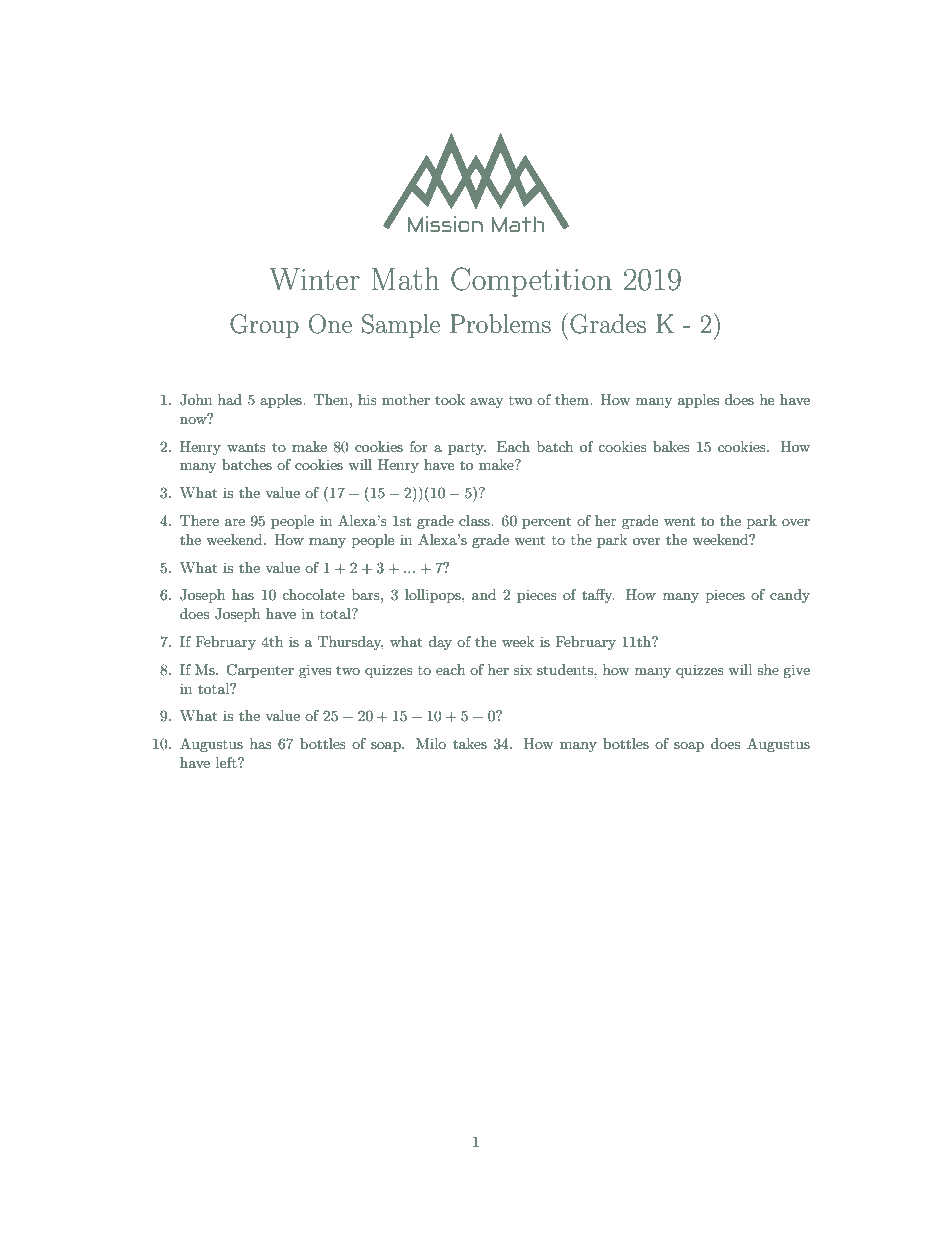  I want to click on are, so click(235, 522).
